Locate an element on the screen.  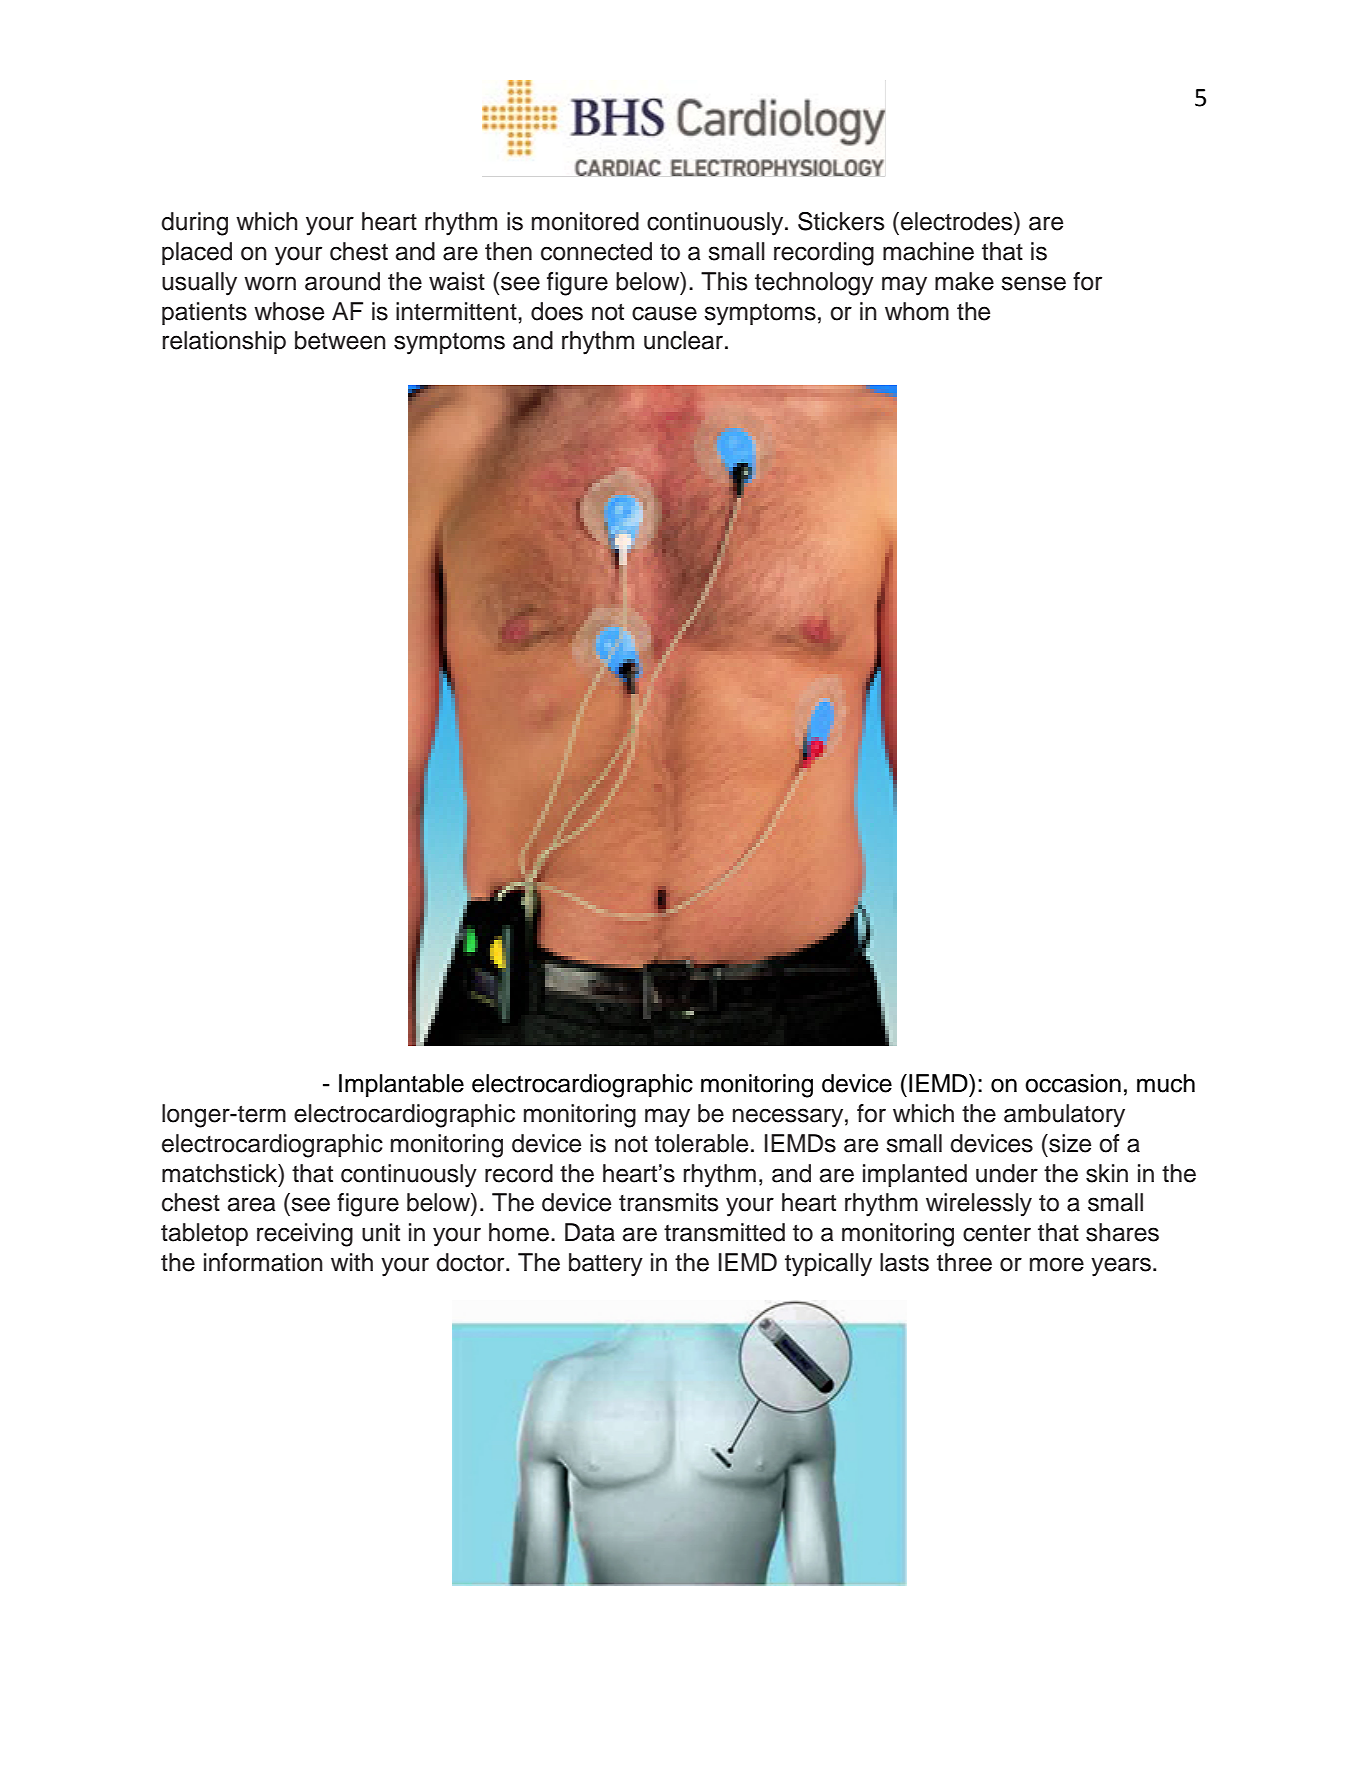
occasion is located at coordinates (1073, 1083).
